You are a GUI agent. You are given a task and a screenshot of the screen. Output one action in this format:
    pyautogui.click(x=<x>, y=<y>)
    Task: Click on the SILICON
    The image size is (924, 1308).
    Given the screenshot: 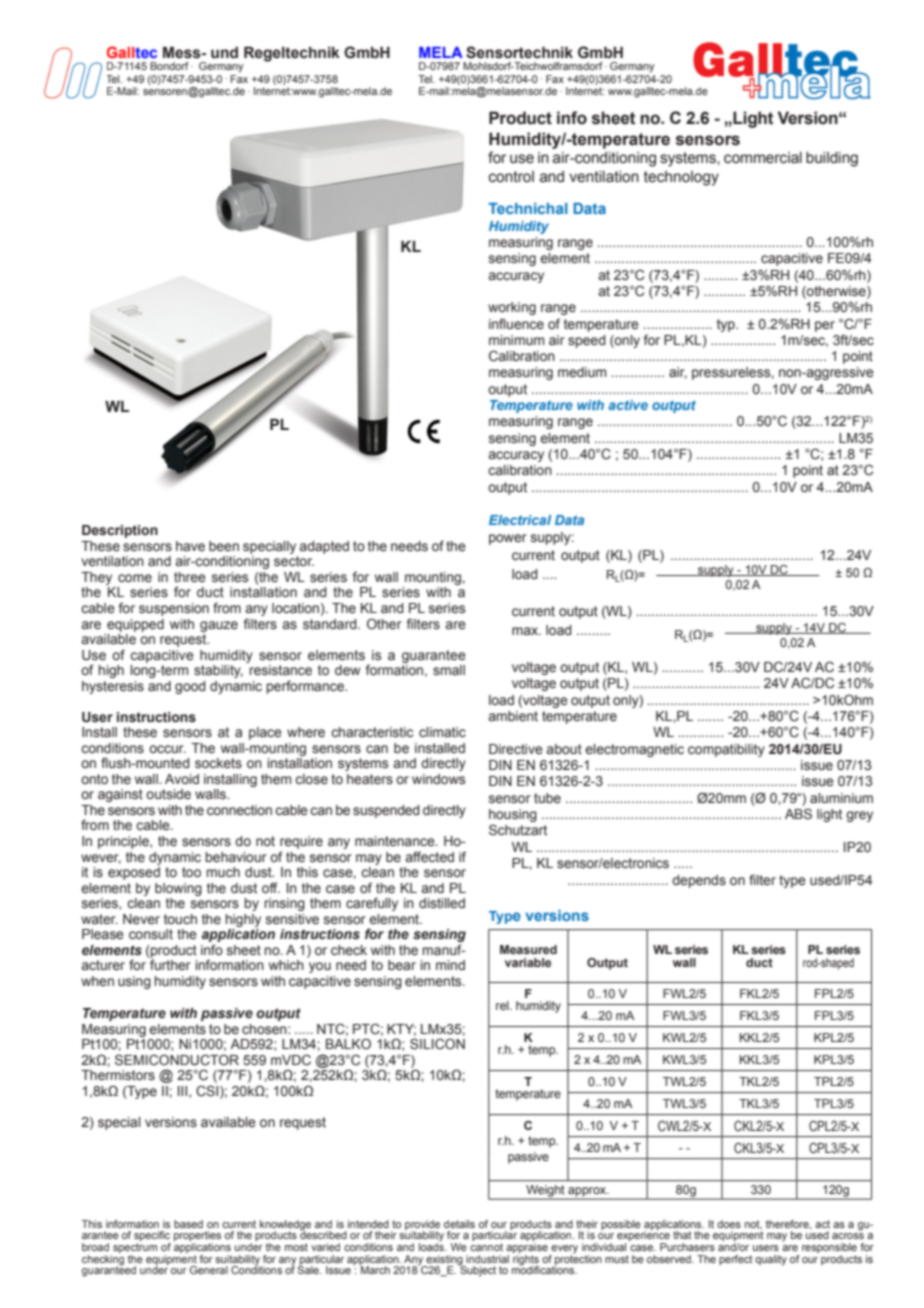 What is the action you would take?
    pyautogui.click(x=437, y=1044)
